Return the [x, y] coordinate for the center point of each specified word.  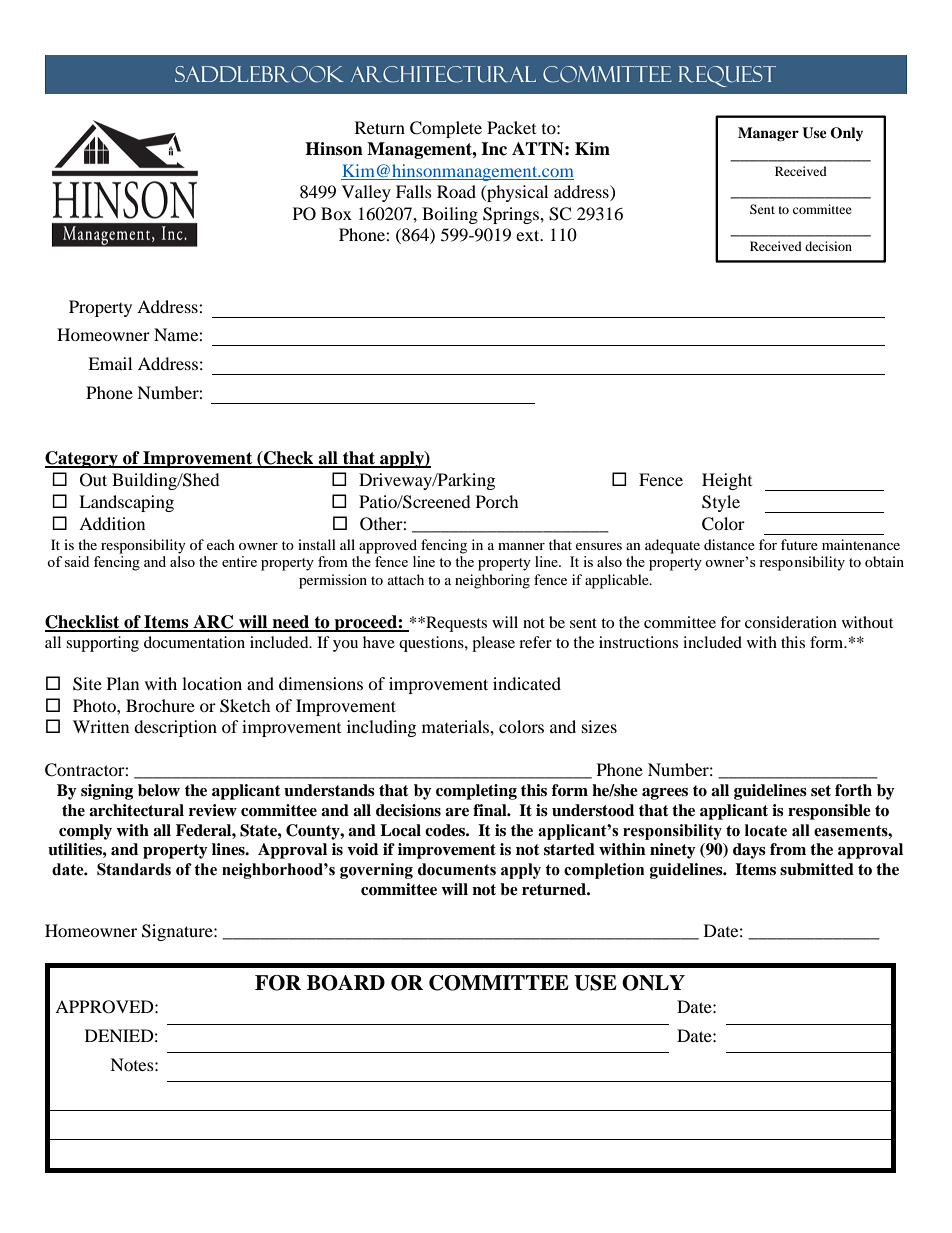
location [212, 683]
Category [82, 459]
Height [727, 481]
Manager [768, 134]
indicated [527, 683]
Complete [446, 129]
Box [336, 213]
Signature [178, 932]
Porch [497, 501]
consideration [791, 622]
